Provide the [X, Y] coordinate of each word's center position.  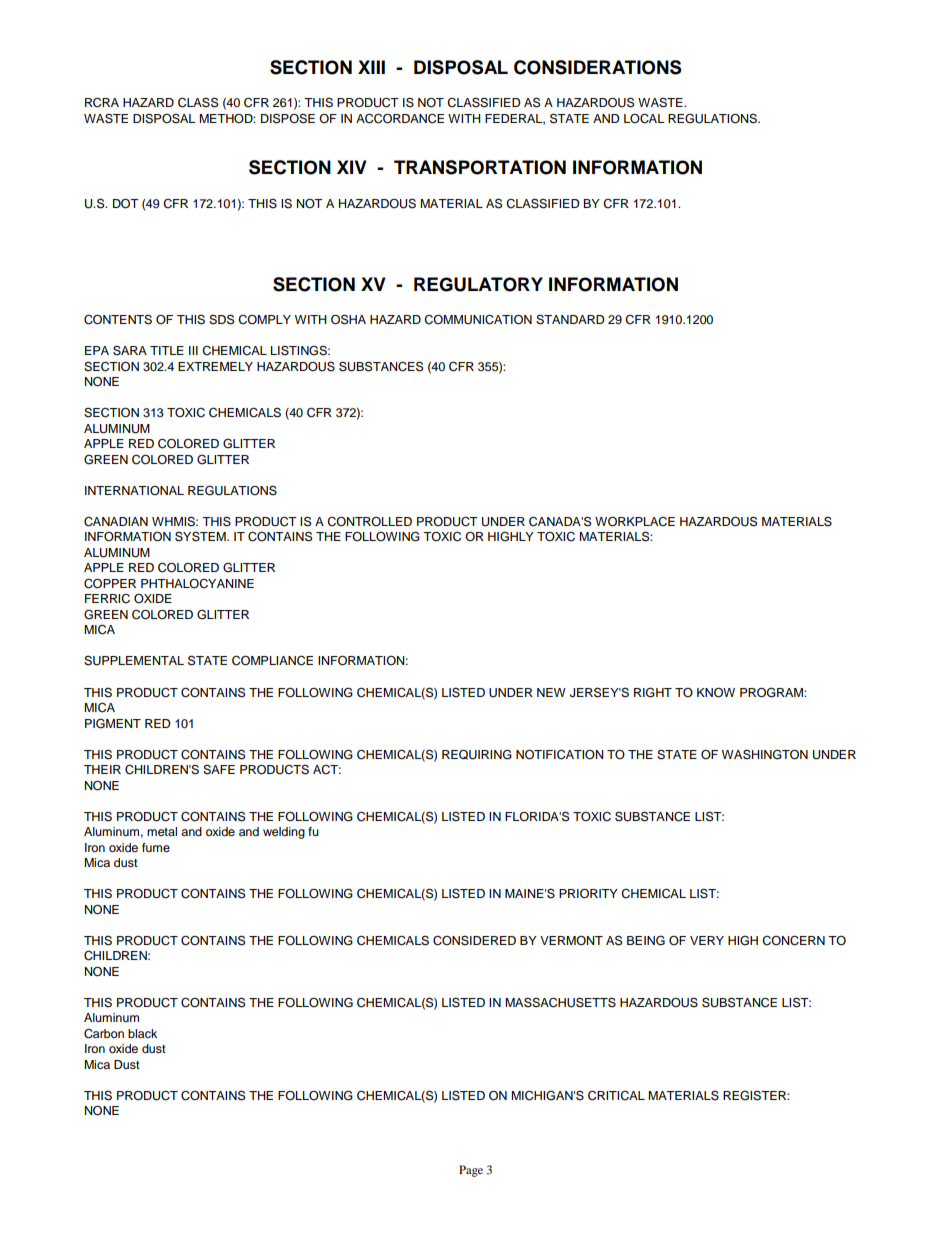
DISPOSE [288, 118]
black [142, 1033]
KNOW [716, 693]
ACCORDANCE [400, 118]
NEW [551, 692]
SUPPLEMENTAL [134, 661]
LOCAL [644, 119]
